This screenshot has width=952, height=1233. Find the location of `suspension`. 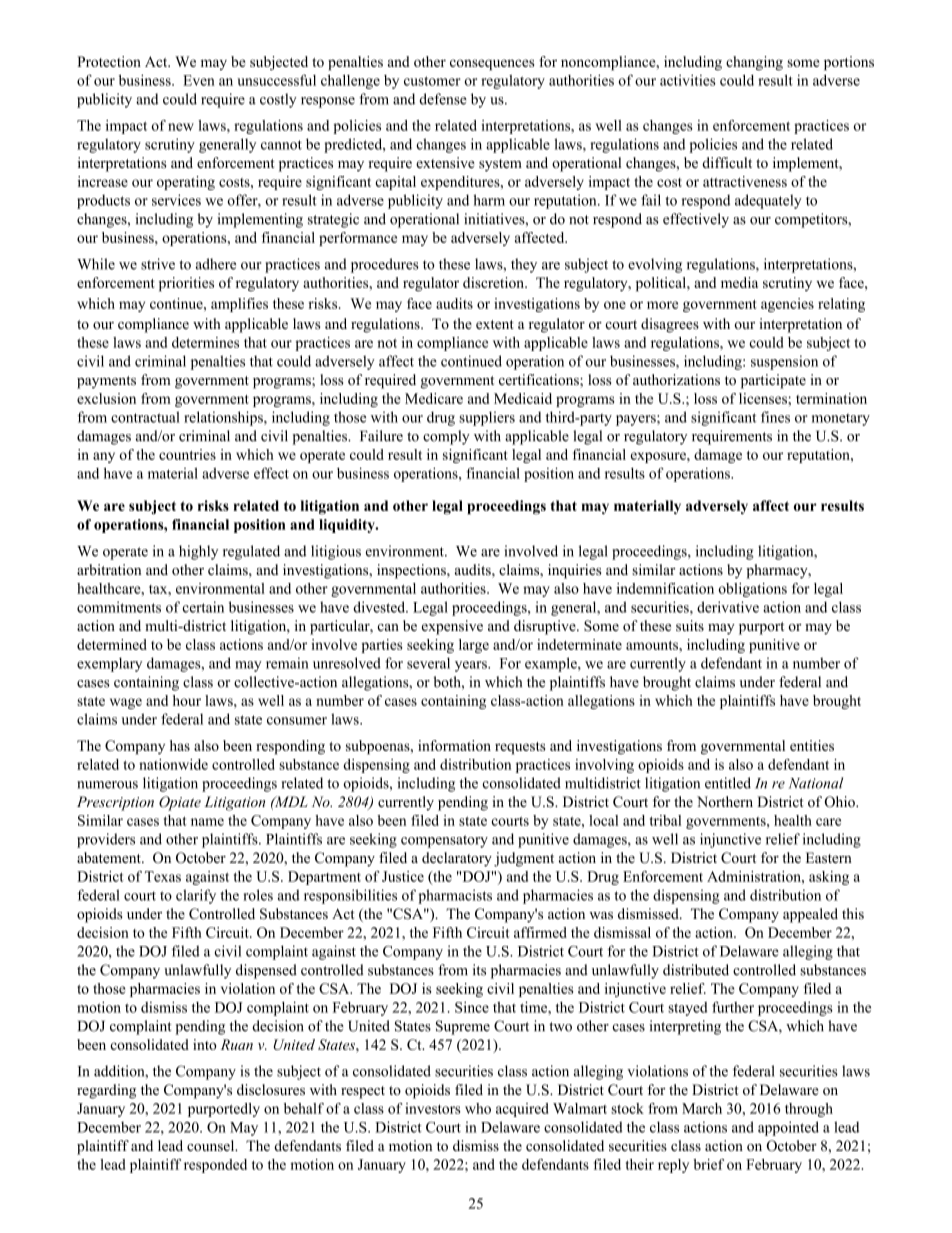

suspension is located at coordinates (784, 362).
